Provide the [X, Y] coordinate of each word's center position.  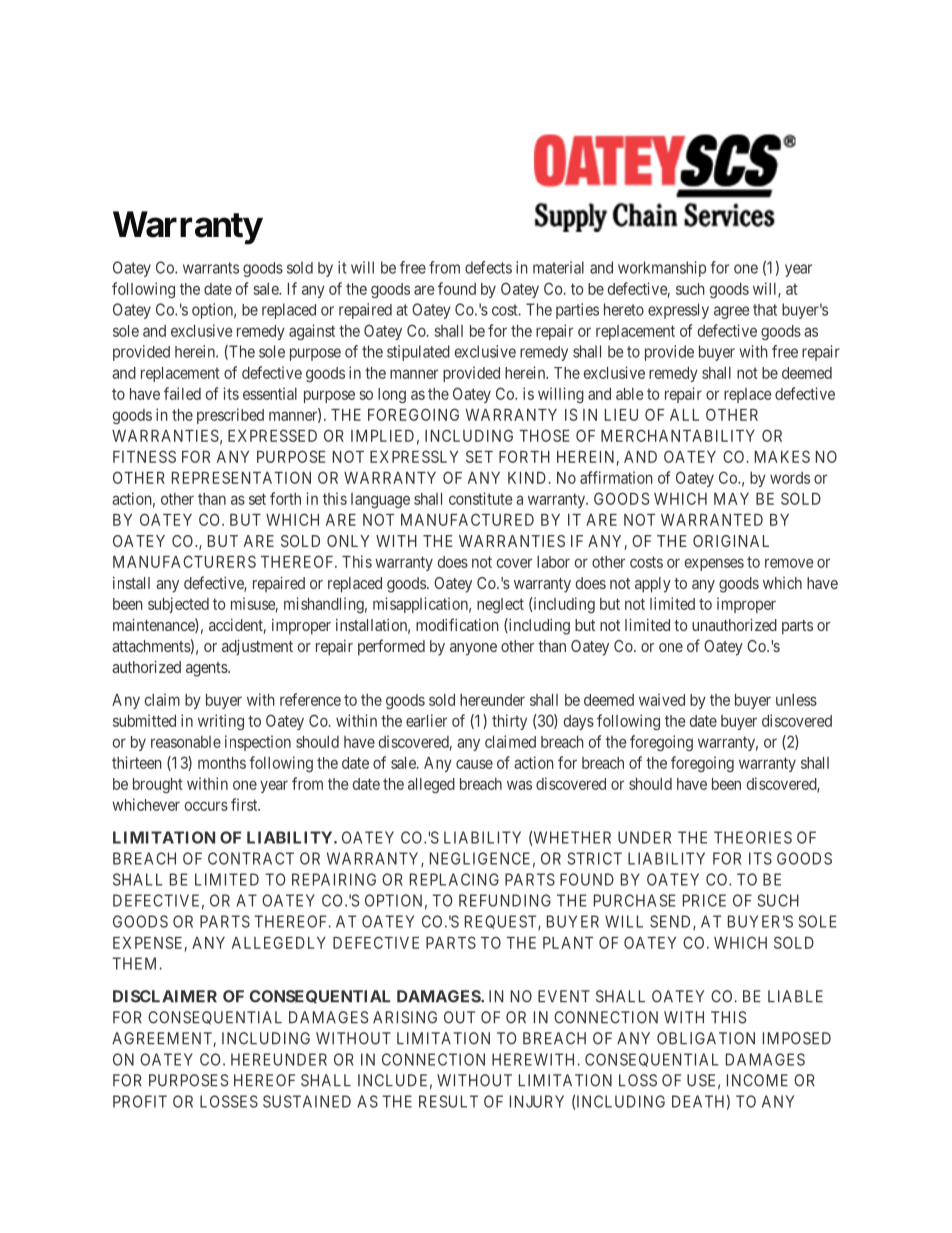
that [765, 310]
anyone [473, 649]
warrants [211, 268]
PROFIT [140, 1101]
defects [488, 267]
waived [662, 699]
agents [207, 669]
